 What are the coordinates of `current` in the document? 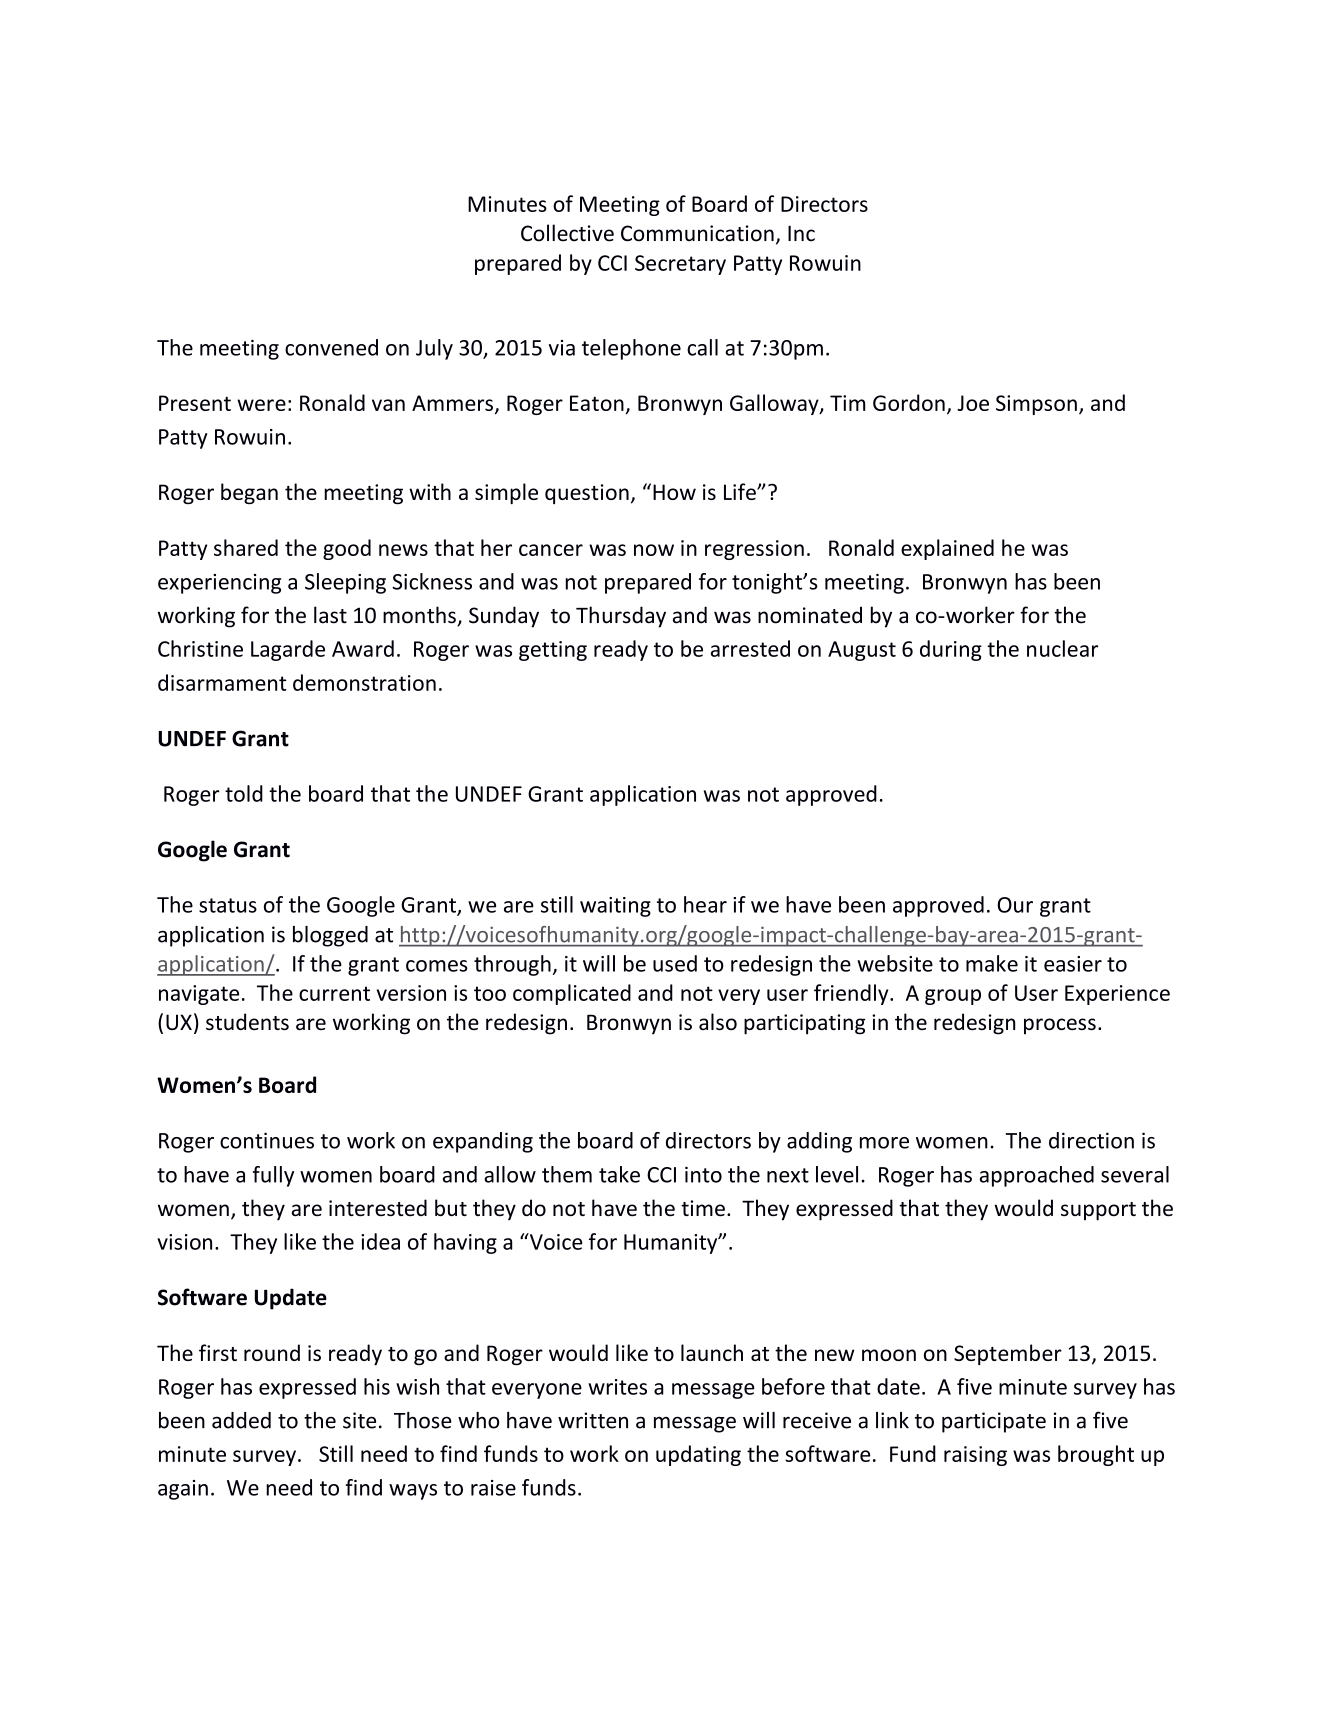 It's located at (334, 993).
